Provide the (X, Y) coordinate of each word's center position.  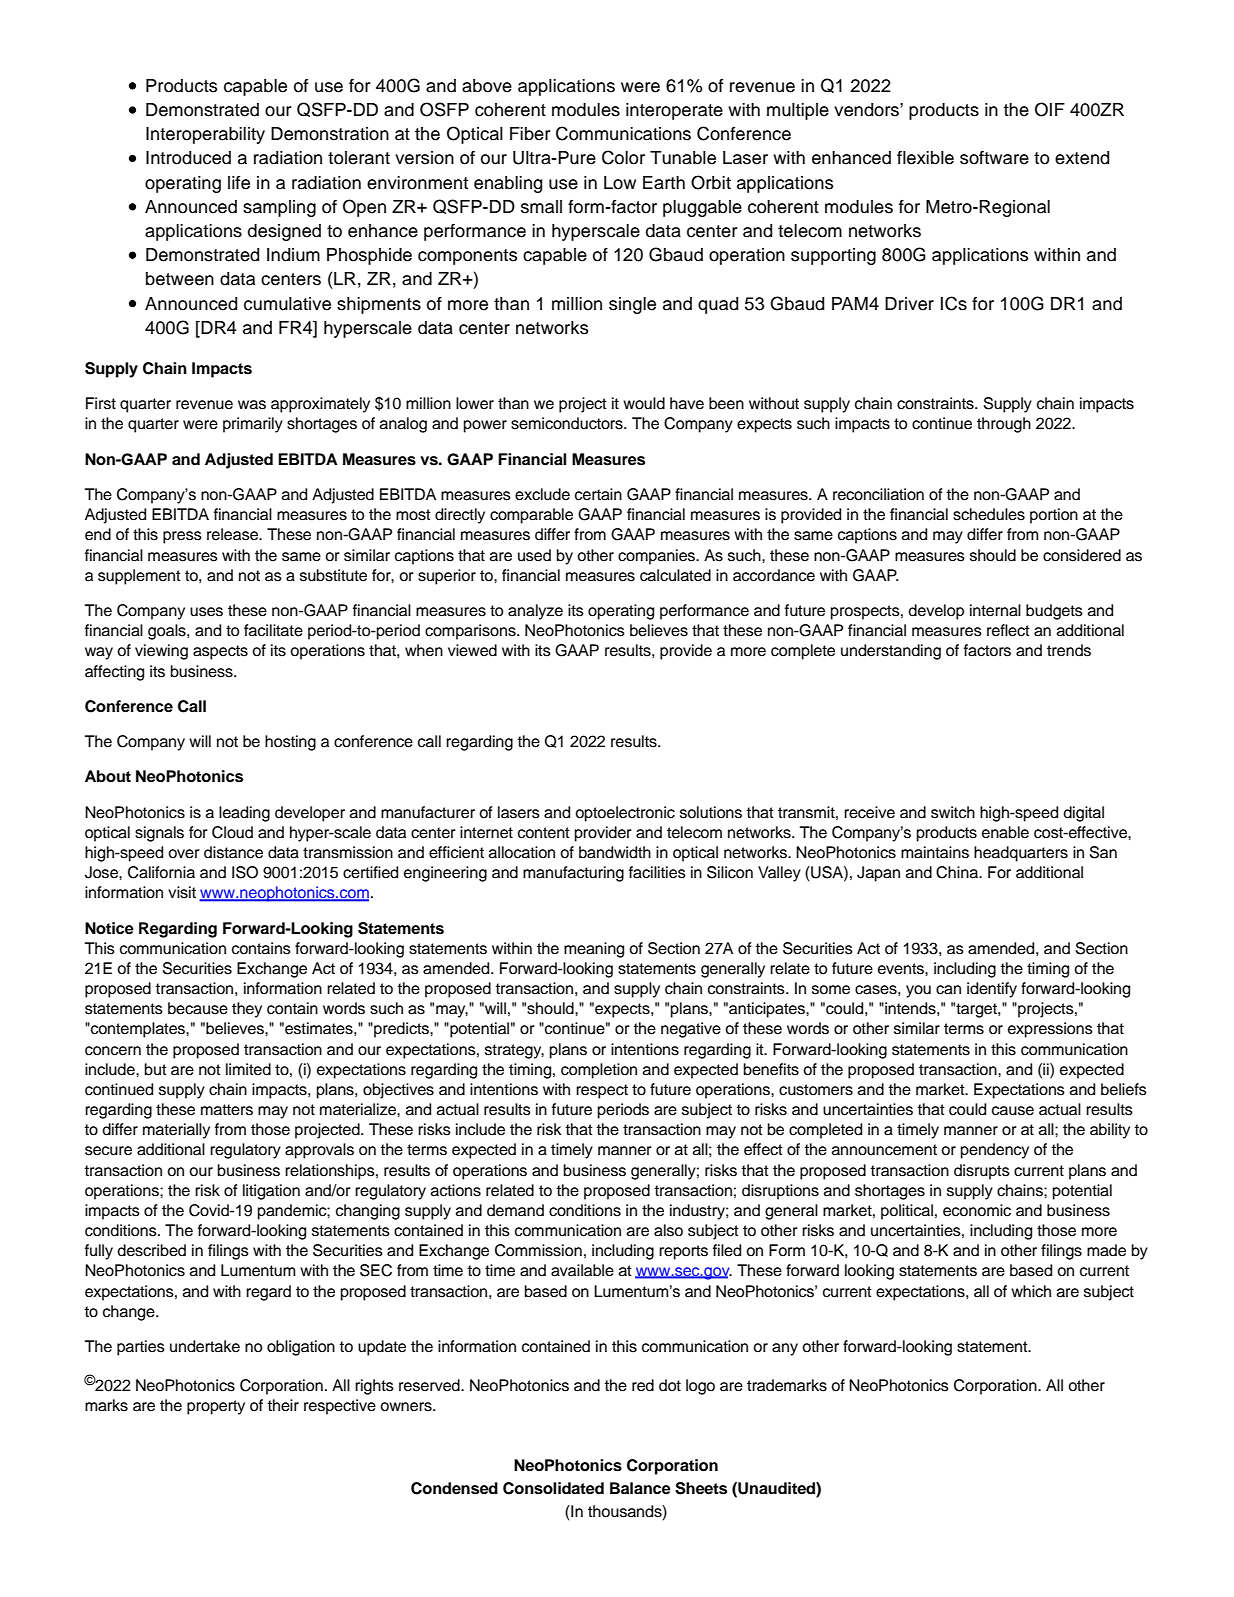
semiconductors (568, 423)
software (994, 158)
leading (244, 814)
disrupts (982, 1172)
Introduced (188, 158)
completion (599, 1071)
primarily (253, 425)
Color (623, 157)
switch (953, 812)
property (216, 1407)
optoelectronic (625, 814)
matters (227, 1110)
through (1004, 425)
